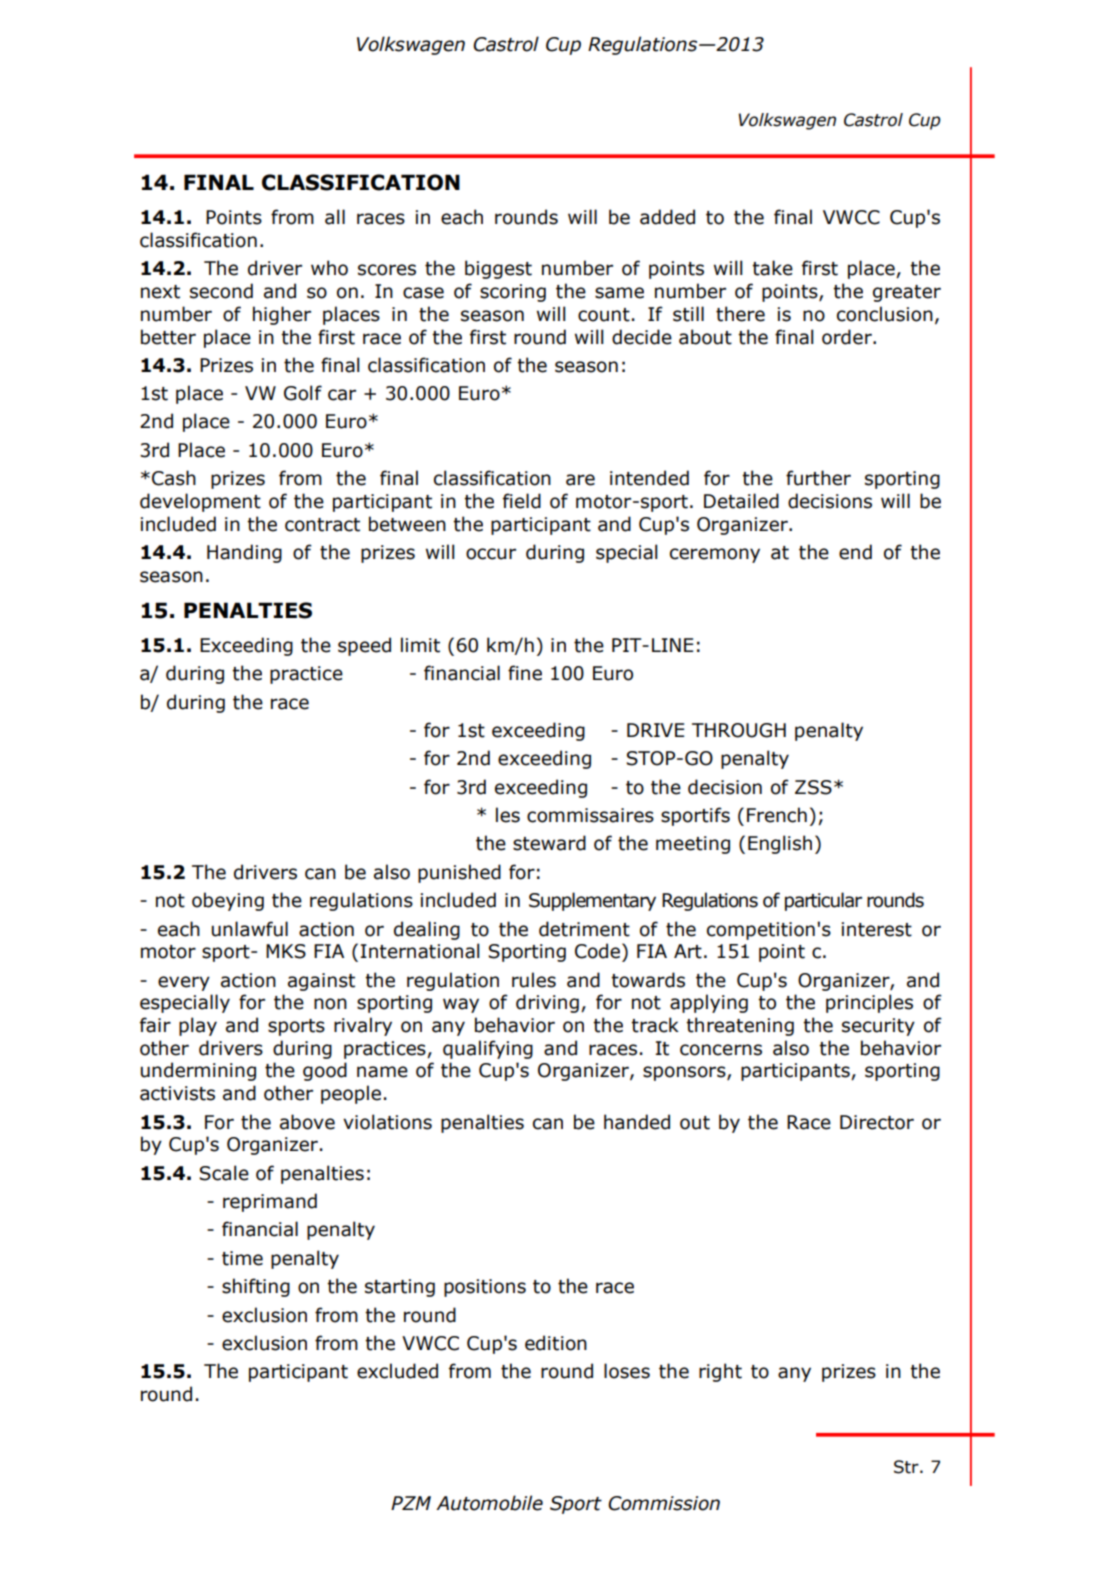 The height and width of the page is (1575, 1113). Describe the element at coordinates (739, 730) in the page. I see `THROUGH` at that location.
